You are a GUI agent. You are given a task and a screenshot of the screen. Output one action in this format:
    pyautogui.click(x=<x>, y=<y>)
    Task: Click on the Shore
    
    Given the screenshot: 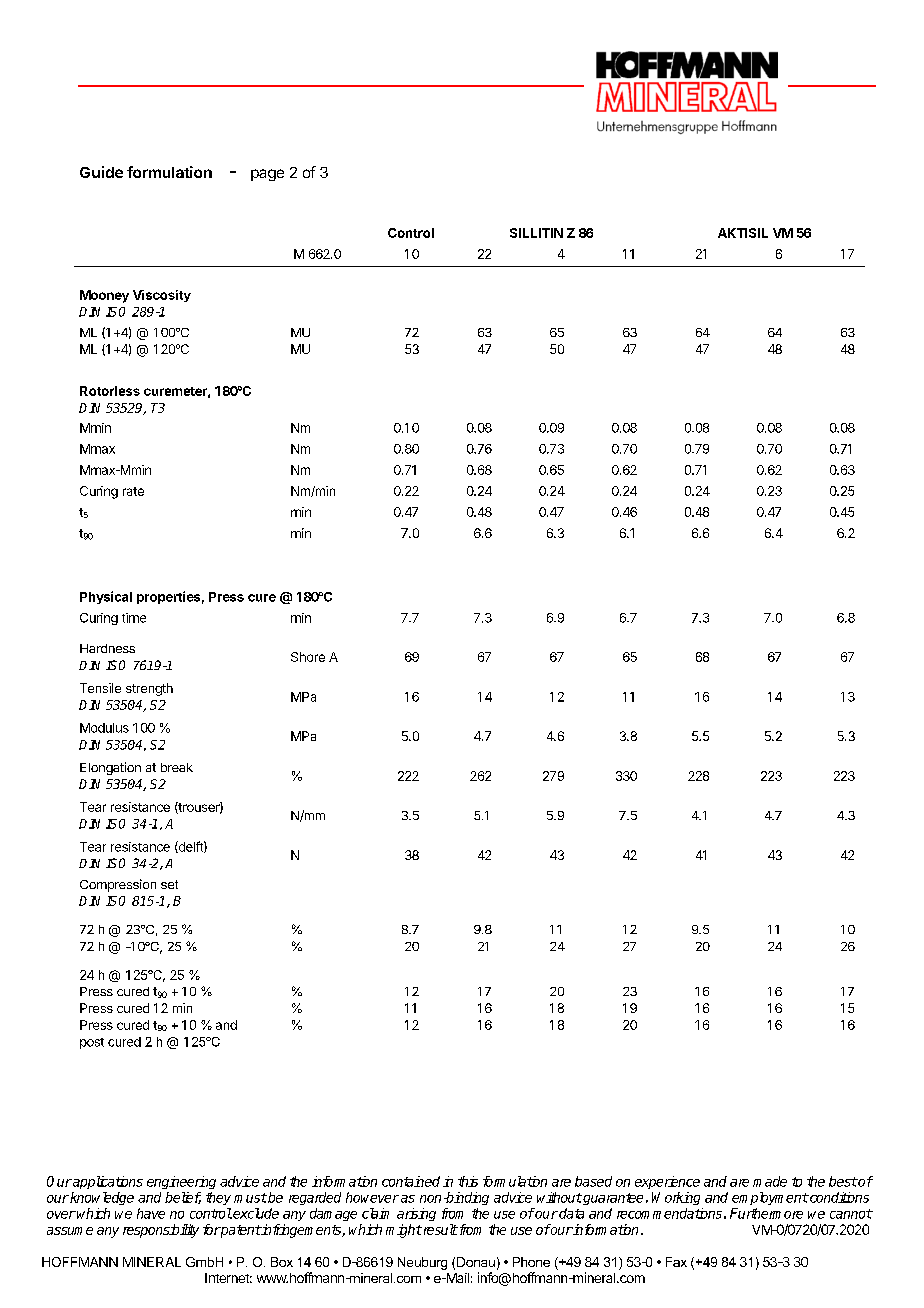 What is the action you would take?
    pyautogui.click(x=308, y=657)
